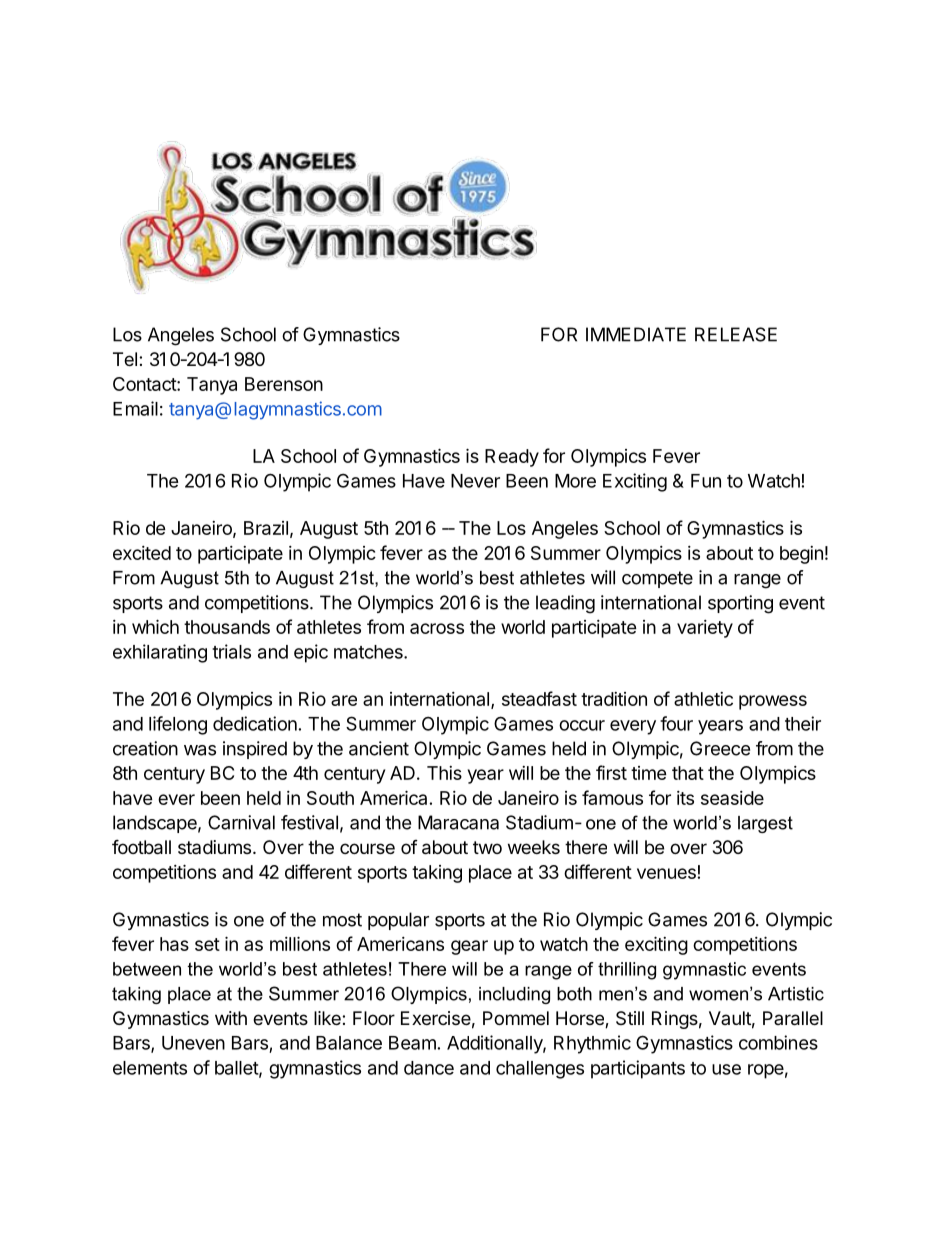 Image resolution: width=952 pixels, height=1233 pixels. Describe the element at coordinates (125, 359) in the document. I see `Tel` at that location.
